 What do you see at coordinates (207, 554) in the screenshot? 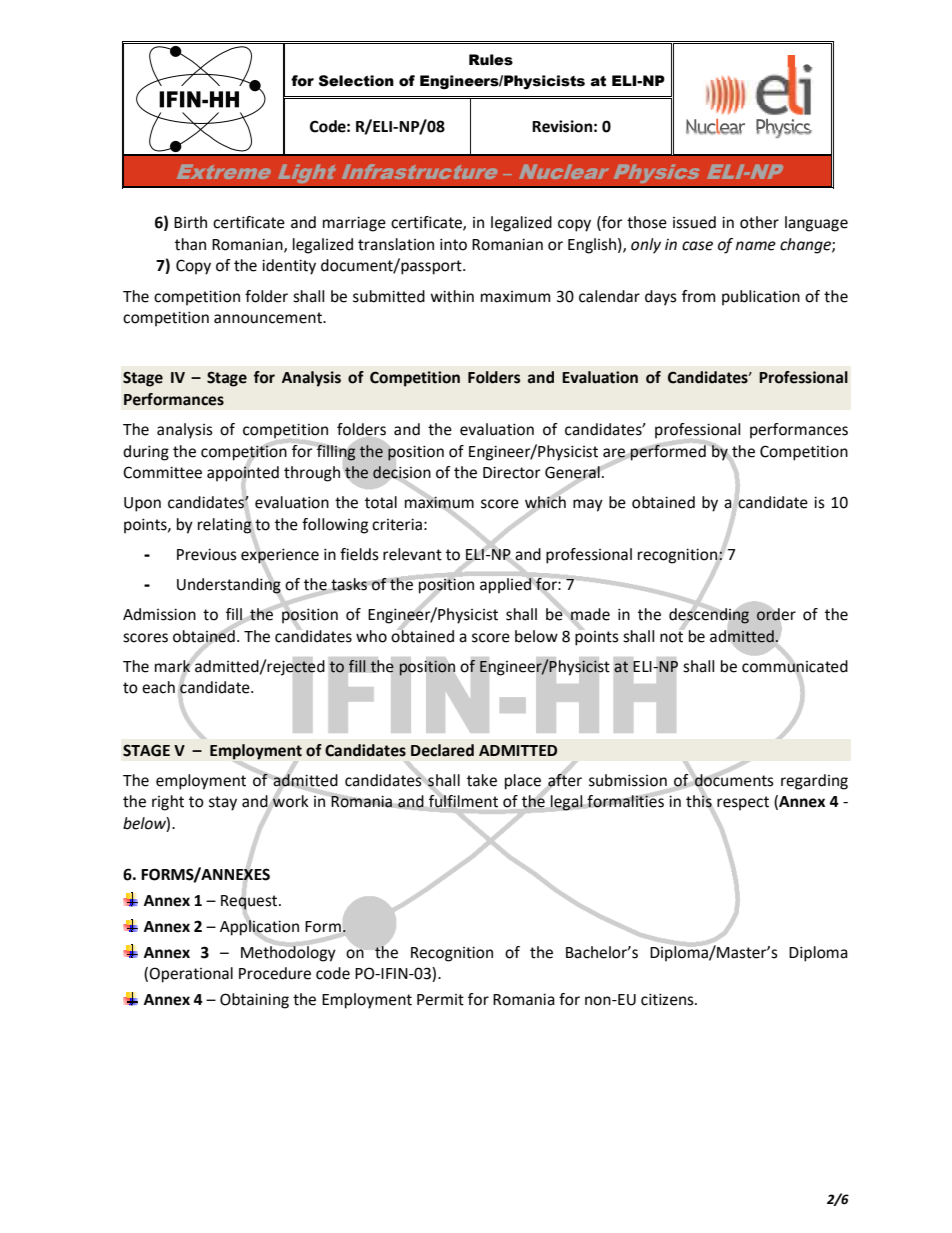
I see `Previous` at bounding box center [207, 554].
